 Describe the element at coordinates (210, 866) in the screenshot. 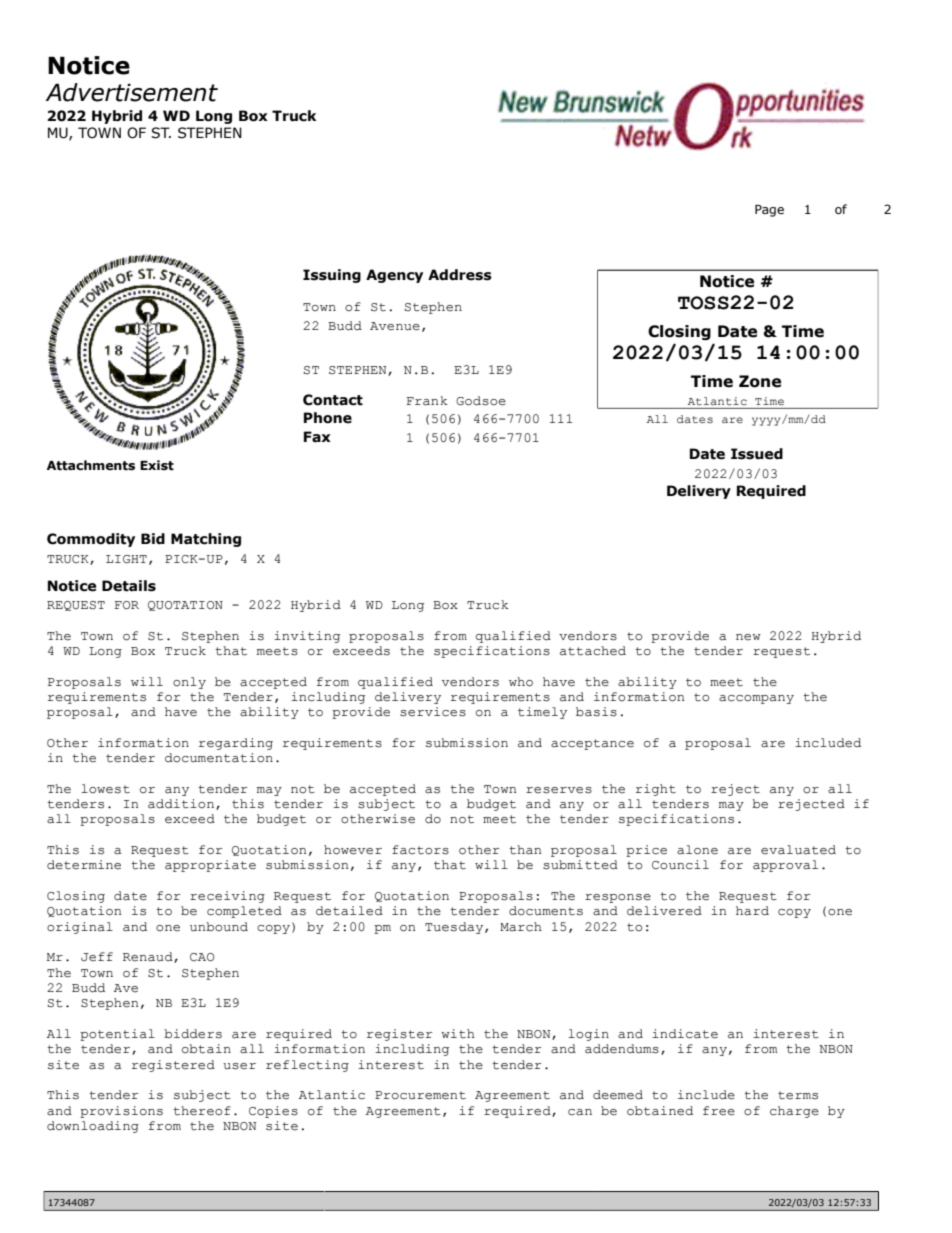

I see `appropriate` at that location.
